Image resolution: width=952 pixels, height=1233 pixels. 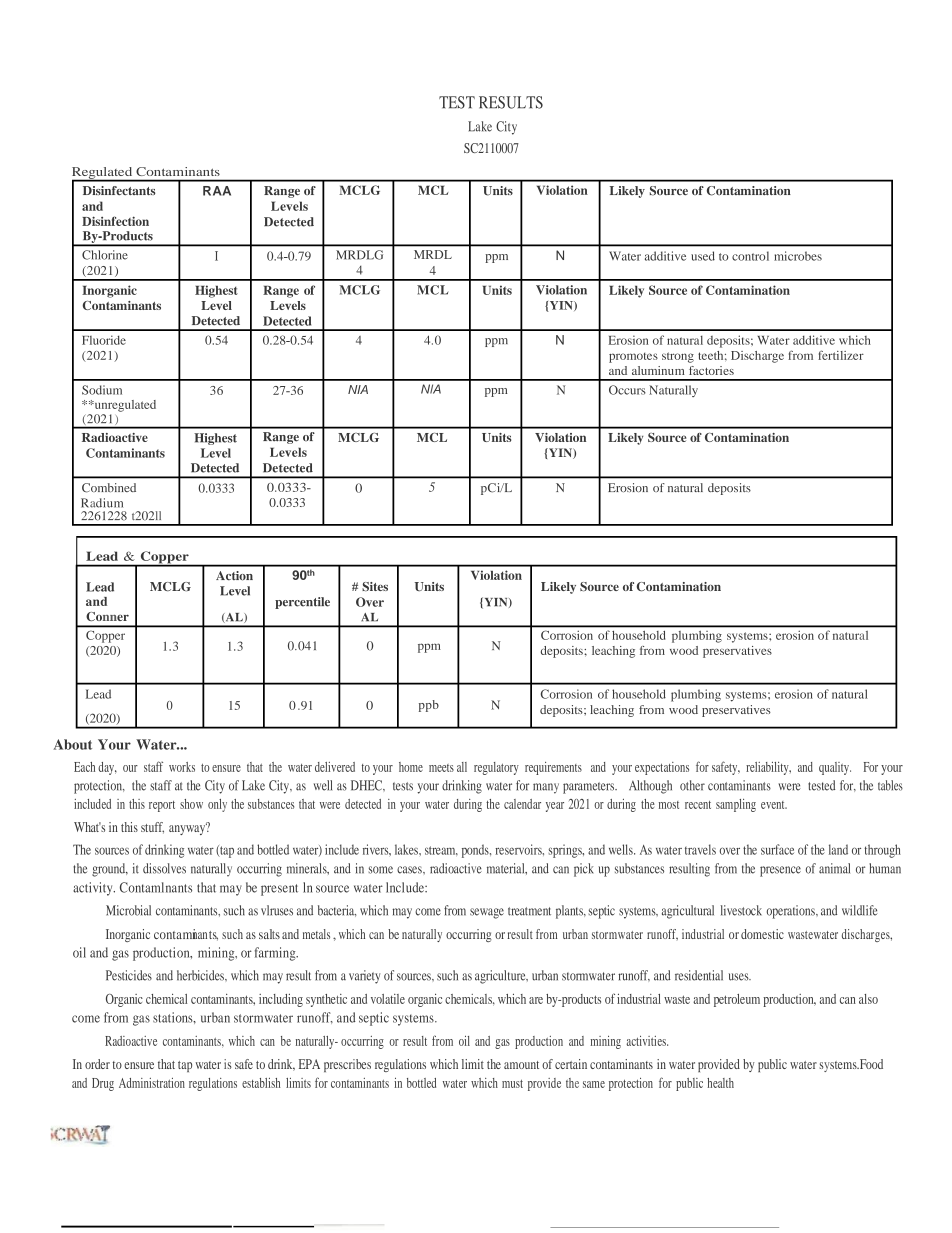 What do you see at coordinates (182, 767) in the screenshot?
I see `works` at bounding box center [182, 767].
